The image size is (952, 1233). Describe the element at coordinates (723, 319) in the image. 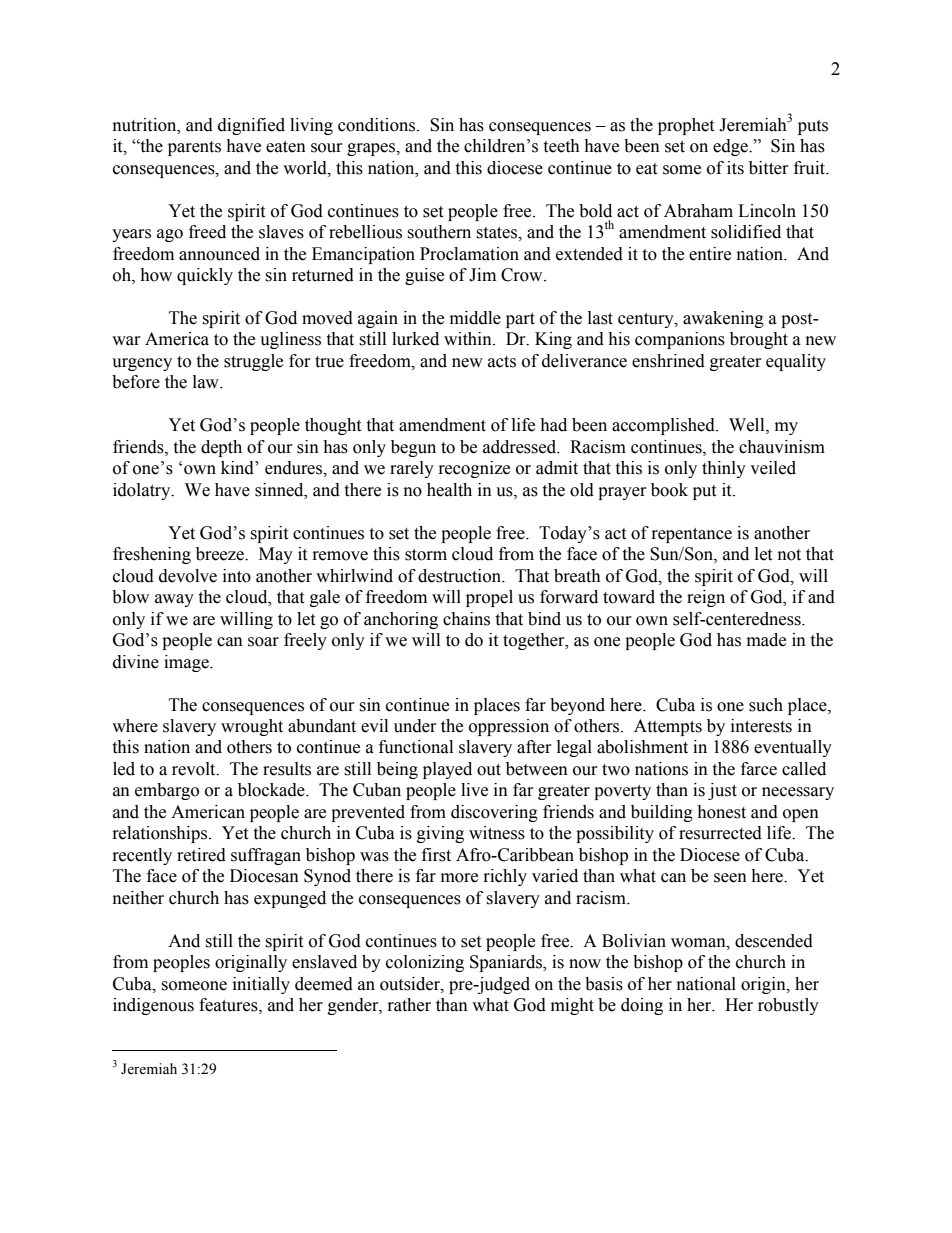

I see `awakening` at that location.
